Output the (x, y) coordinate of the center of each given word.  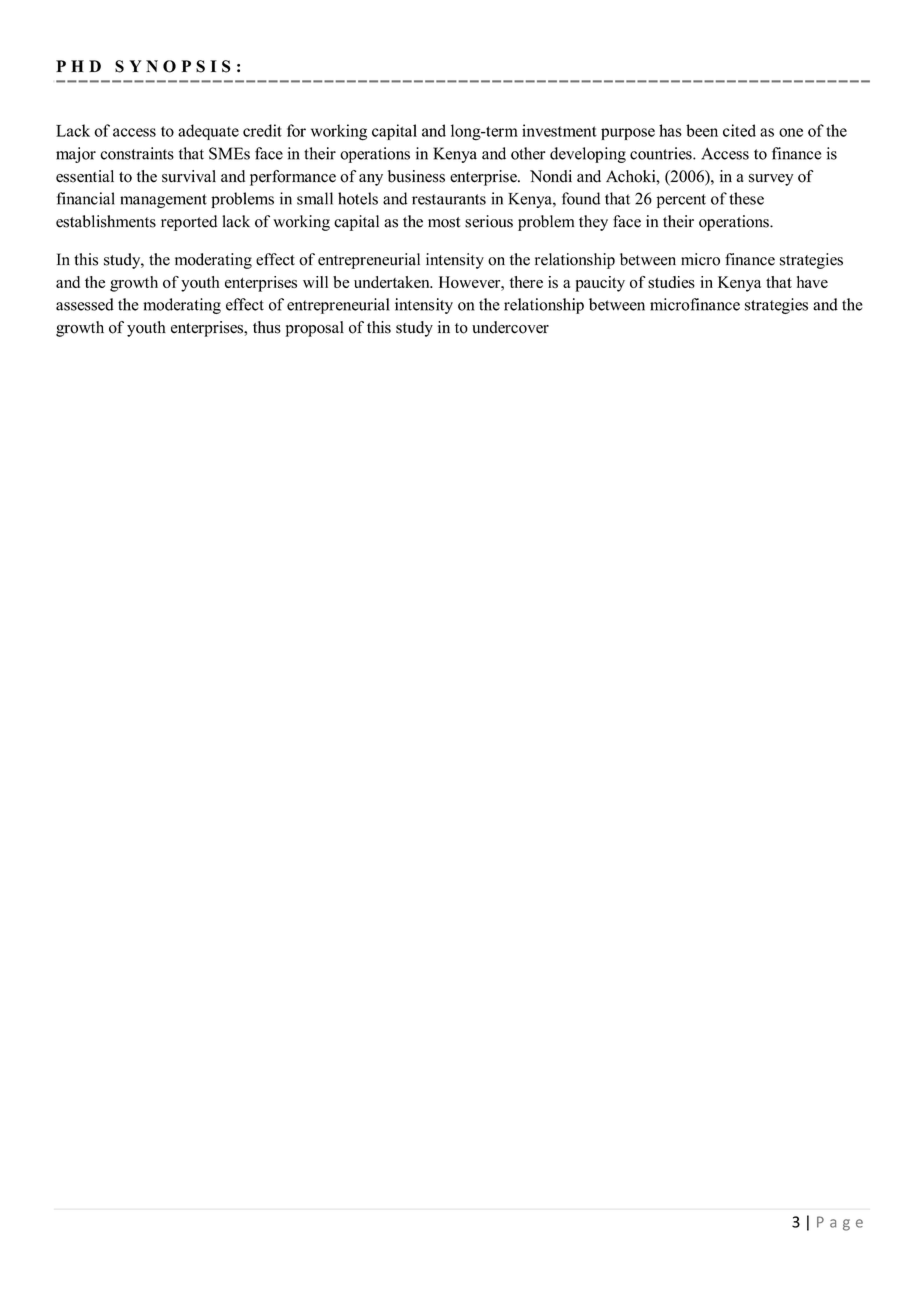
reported (189, 223)
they (593, 223)
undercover (510, 327)
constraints (137, 153)
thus (267, 327)
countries (662, 153)
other (528, 153)
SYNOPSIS (173, 66)
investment (559, 130)
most (444, 222)
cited (739, 130)
